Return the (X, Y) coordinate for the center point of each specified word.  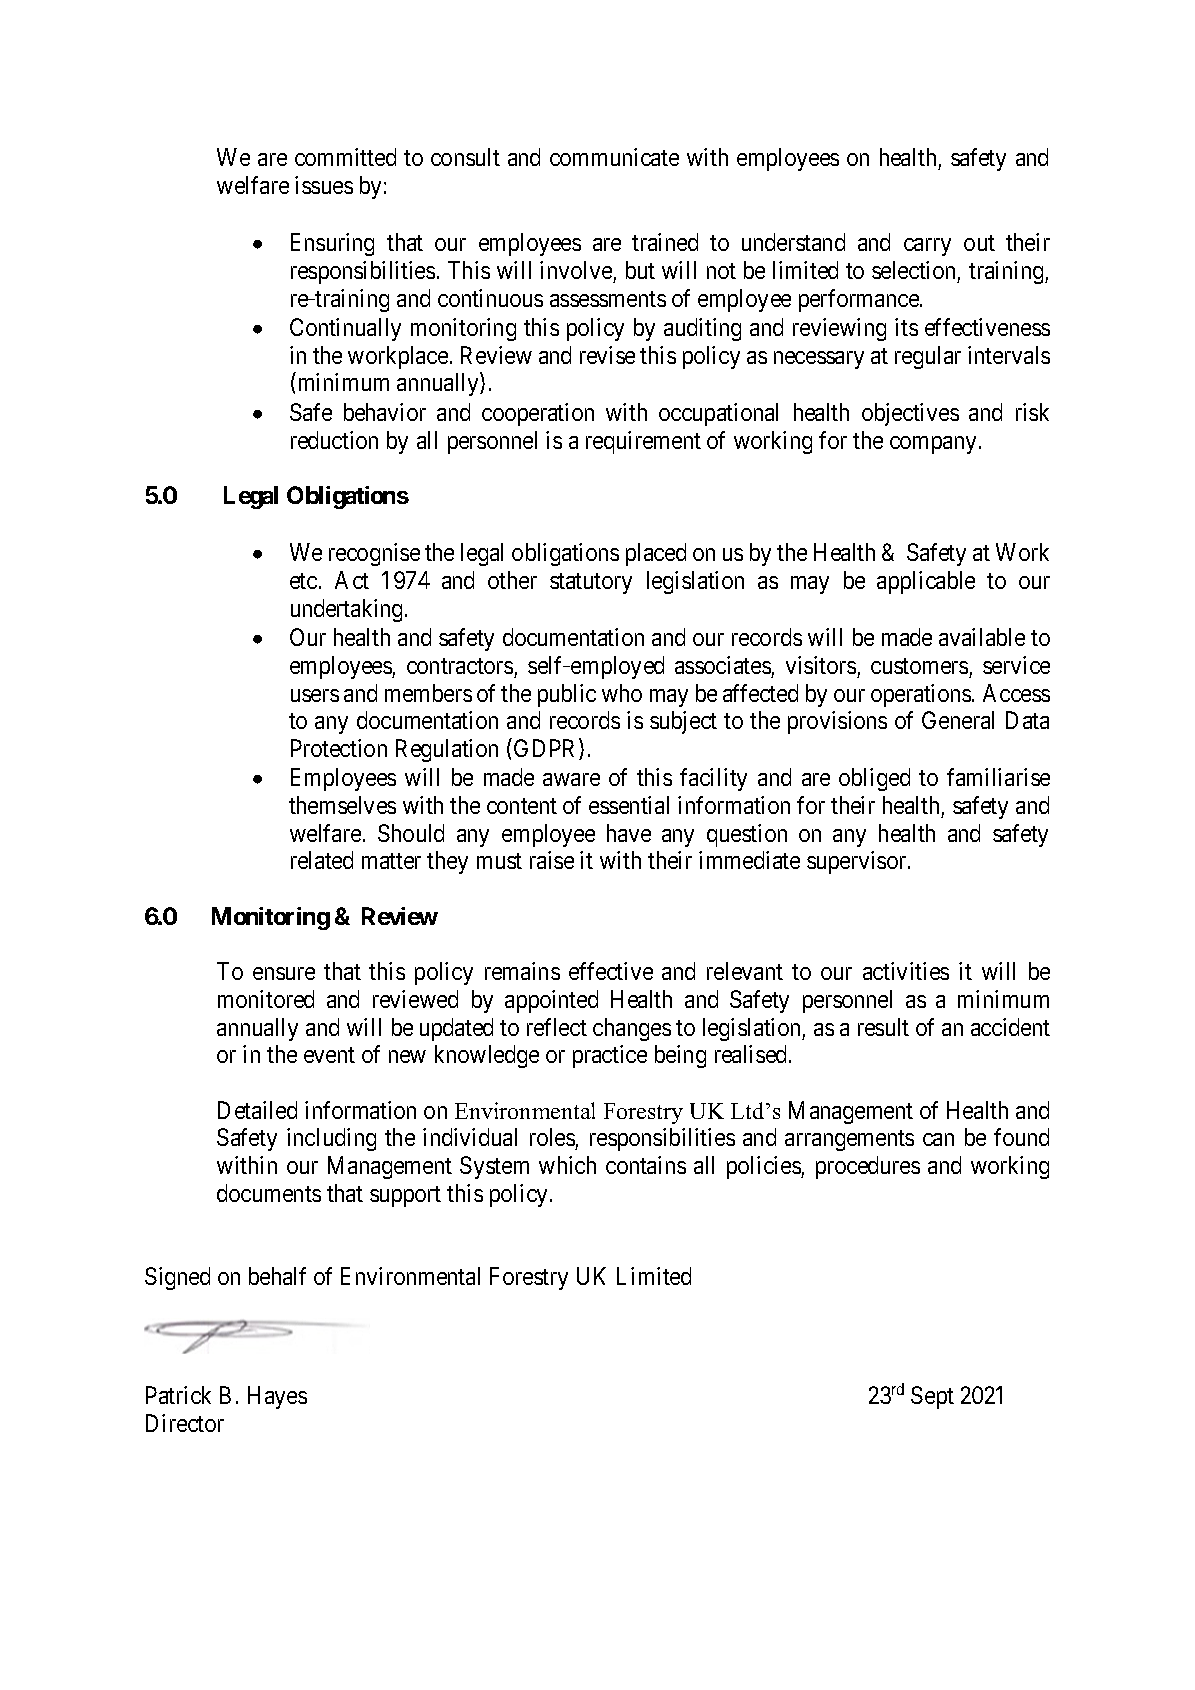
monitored (266, 999)
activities (906, 971)
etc (303, 581)
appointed (551, 1001)
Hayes (277, 1397)
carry (927, 247)
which (567, 1165)
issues (324, 185)
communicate (614, 157)
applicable (926, 582)
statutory (591, 583)
